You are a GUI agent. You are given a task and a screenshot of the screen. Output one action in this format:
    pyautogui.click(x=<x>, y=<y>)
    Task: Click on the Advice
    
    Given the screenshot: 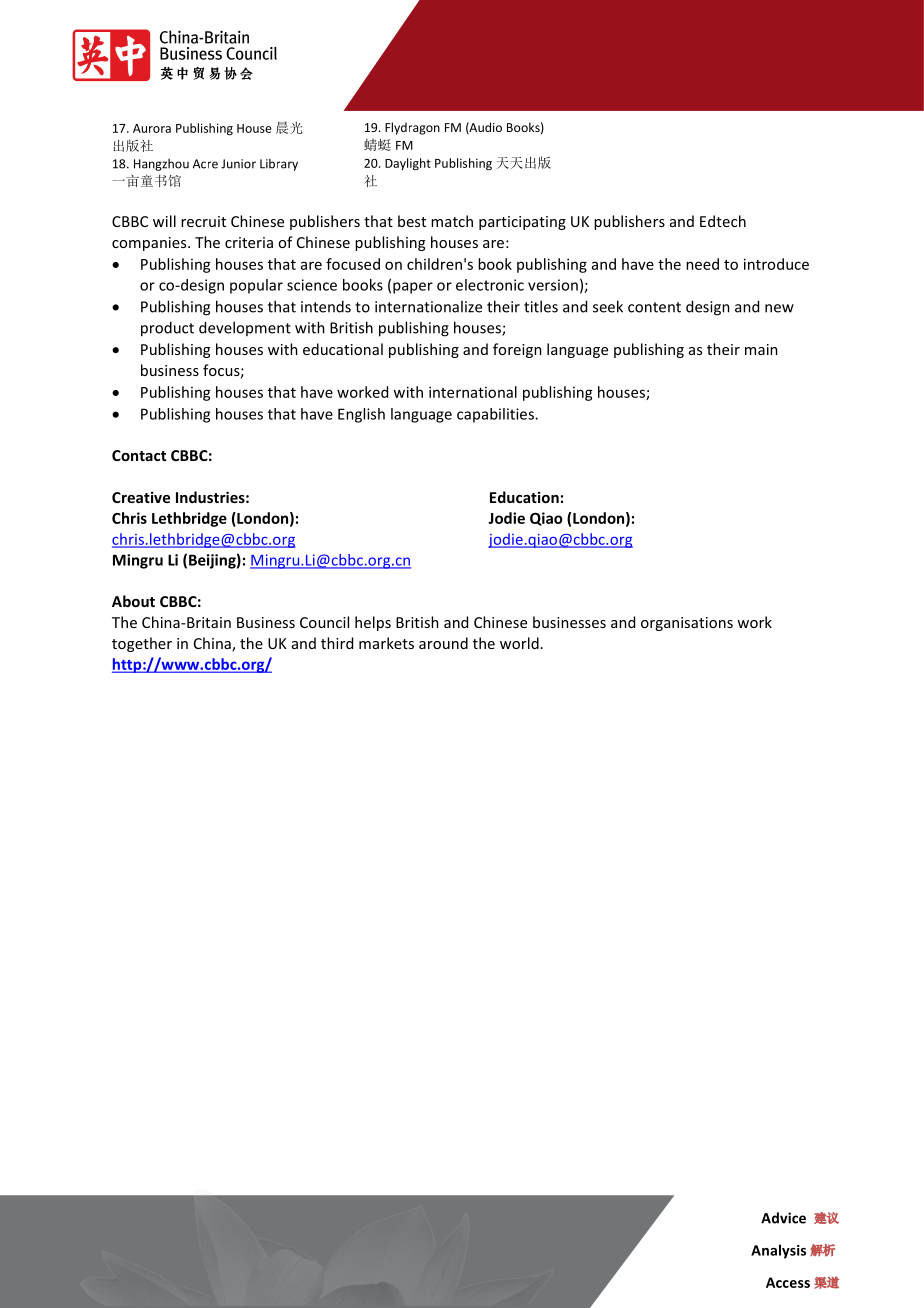 What is the action you would take?
    pyautogui.click(x=783, y=1218)
